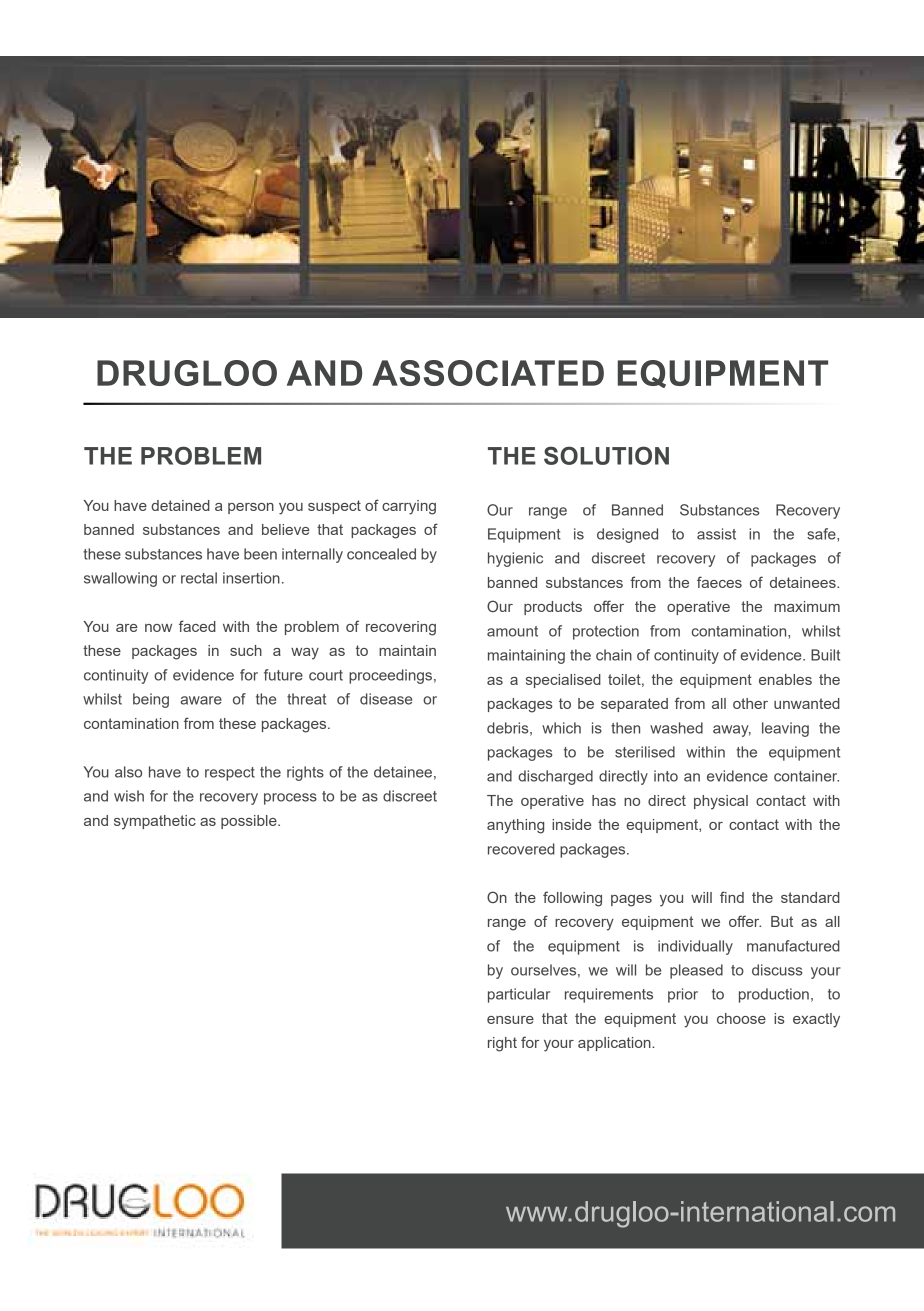 Image resolution: width=924 pixels, height=1311 pixels. What do you see at coordinates (180, 505) in the page?
I see `detained` at bounding box center [180, 505].
